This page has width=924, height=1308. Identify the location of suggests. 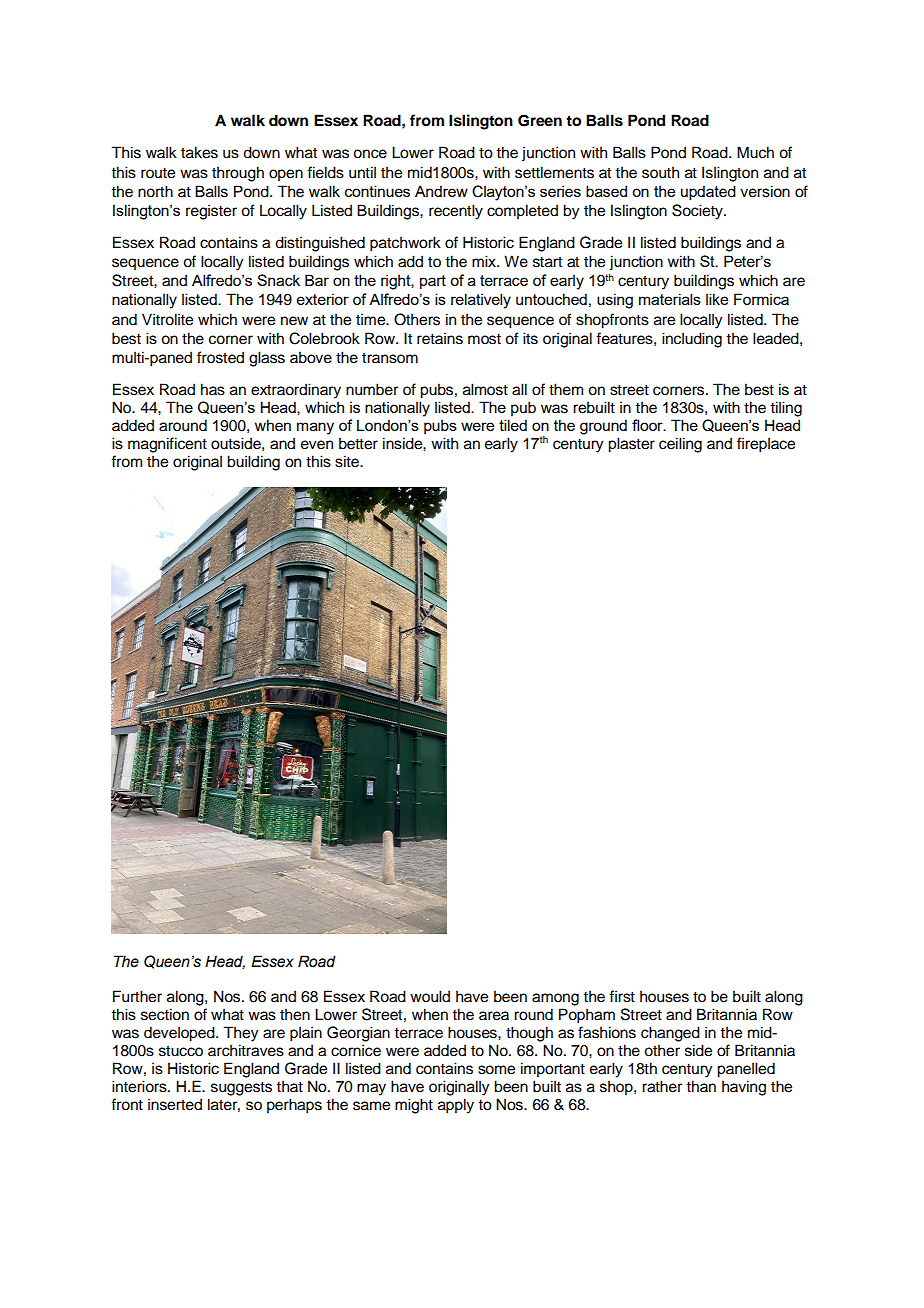
(241, 1089).
